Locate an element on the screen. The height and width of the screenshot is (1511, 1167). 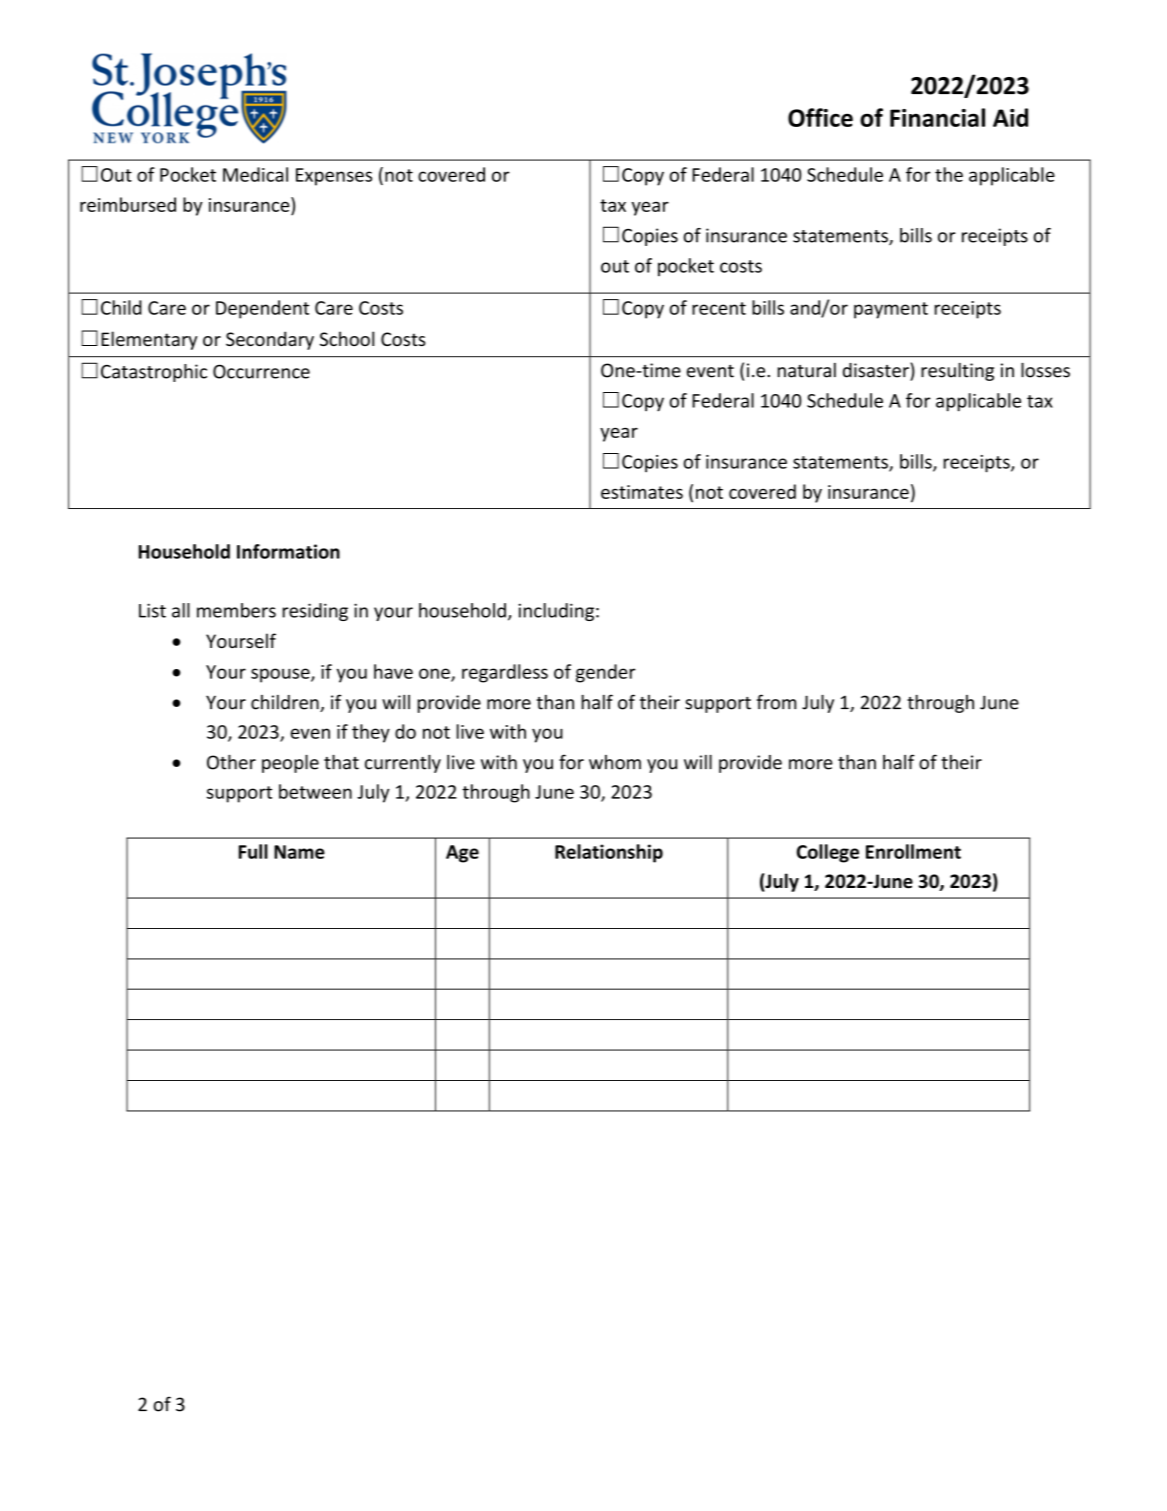
Medical is located at coordinates (255, 174).
